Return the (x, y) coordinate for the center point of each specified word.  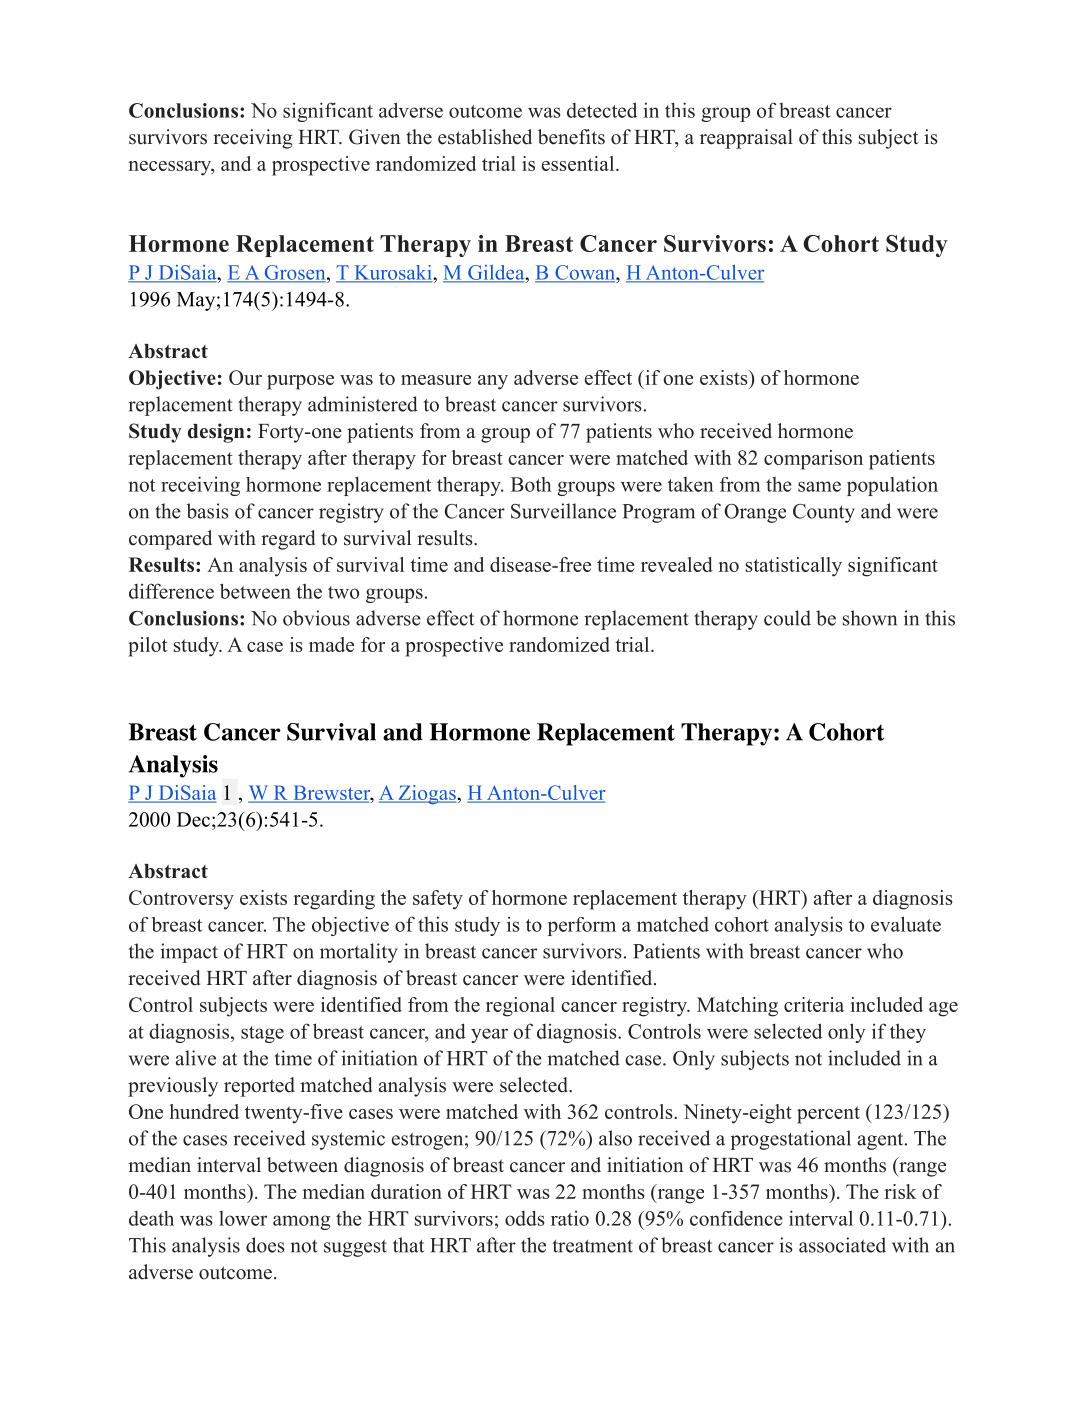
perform (582, 926)
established (485, 137)
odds (525, 1218)
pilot (147, 647)
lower (243, 1218)
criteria (814, 1004)
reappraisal (746, 139)
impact (189, 953)
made (331, 644)
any (493, 382)
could (787, 618)
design (216, 433)
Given (375, 137)
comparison (813, 460)
